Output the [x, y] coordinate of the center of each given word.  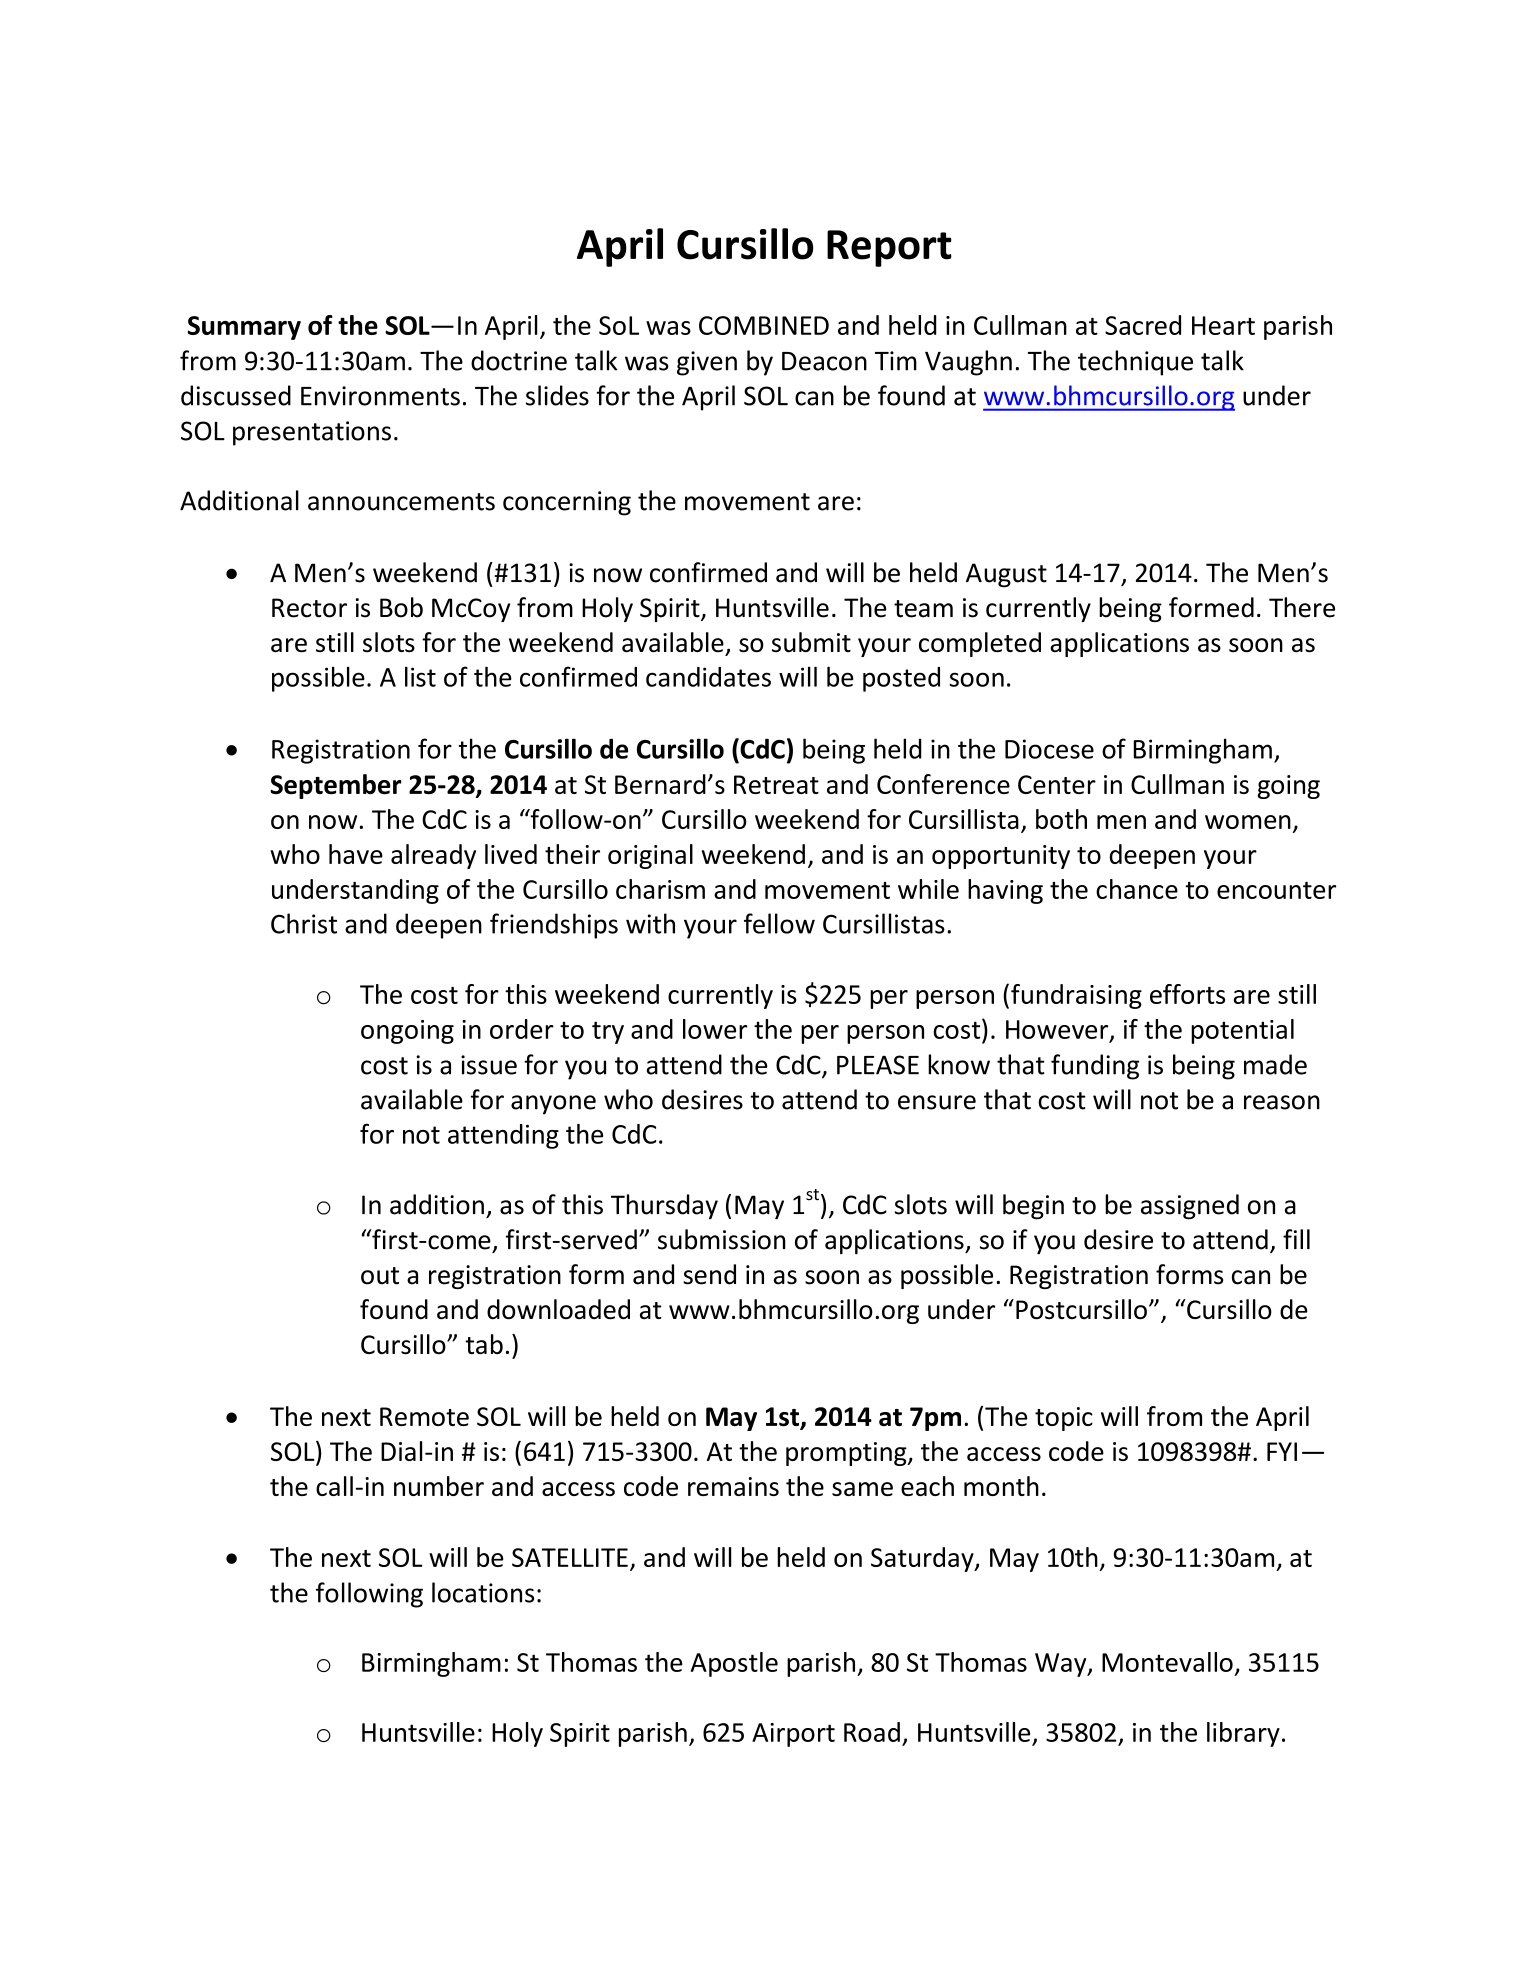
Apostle [734, 1664]
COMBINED [764, 325]
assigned [1190, 1207]
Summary [244, 328]
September [336, 786]
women [1248, 822]
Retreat [776, 784]
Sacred [1143, 325]
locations [483, 1592]
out [380, 1276]
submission [722, 1239]
